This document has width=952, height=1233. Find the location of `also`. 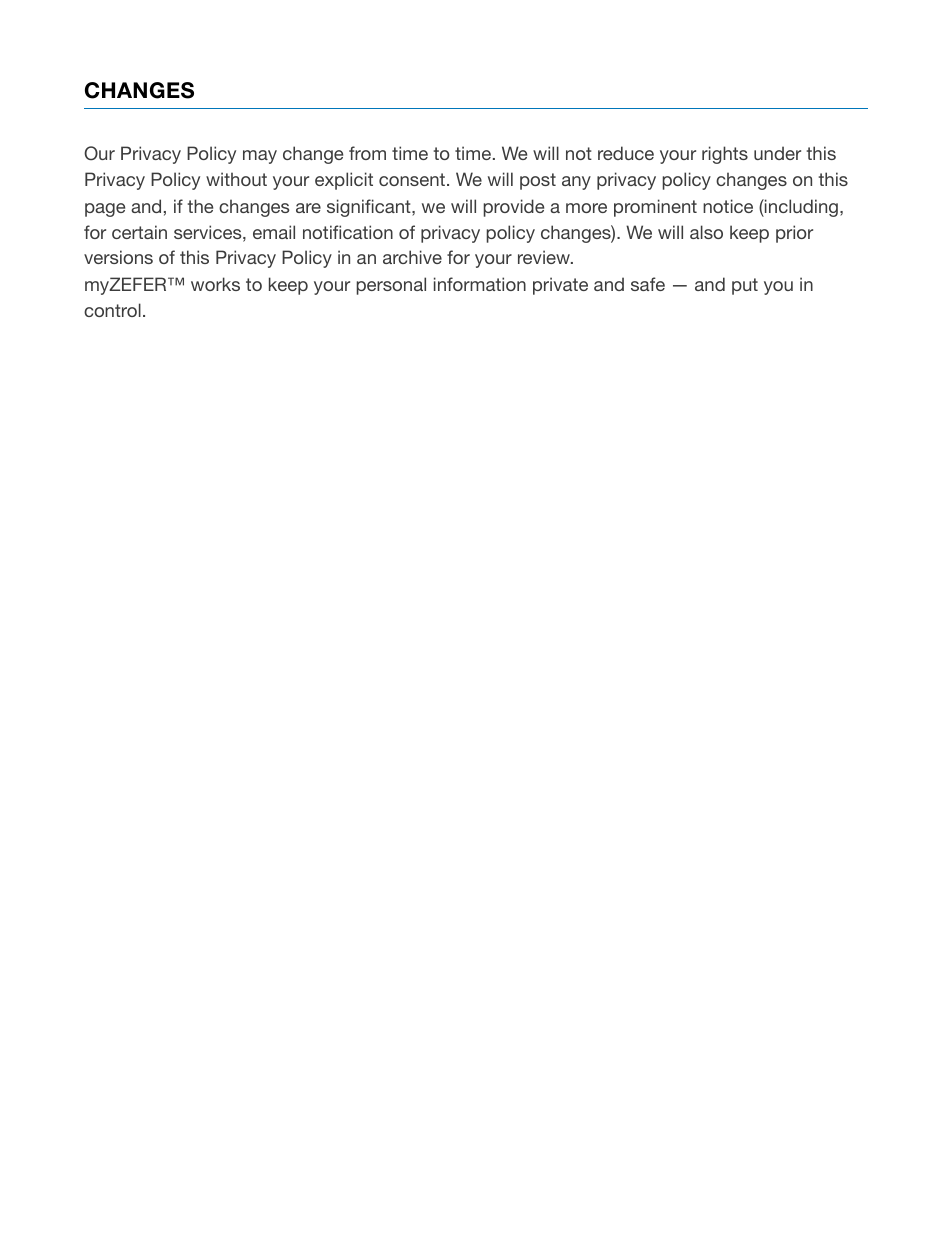

also is located at coordinates (706, 232).
